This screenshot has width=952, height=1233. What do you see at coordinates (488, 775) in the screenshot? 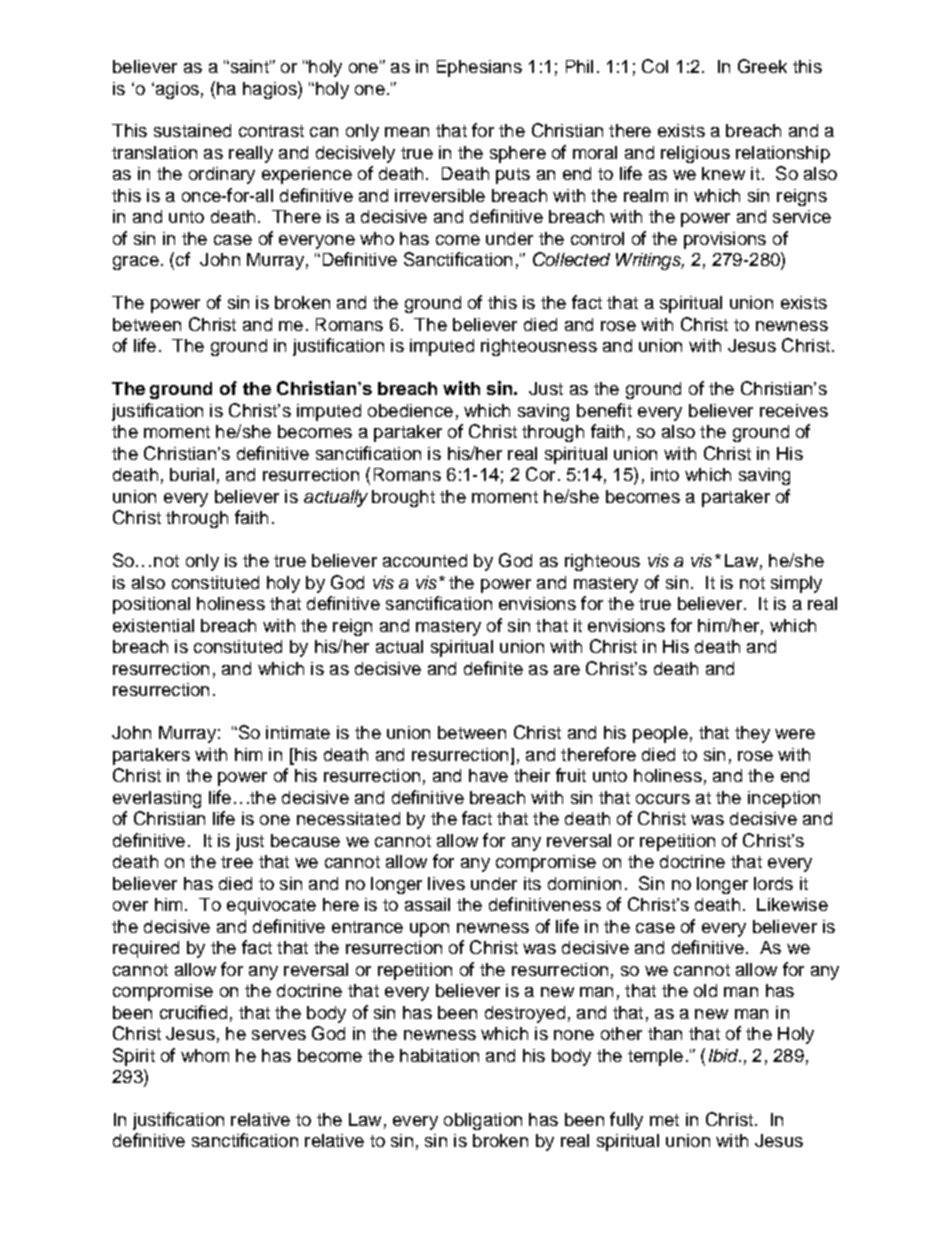
I see `have` at bounding box center [488, 775].
